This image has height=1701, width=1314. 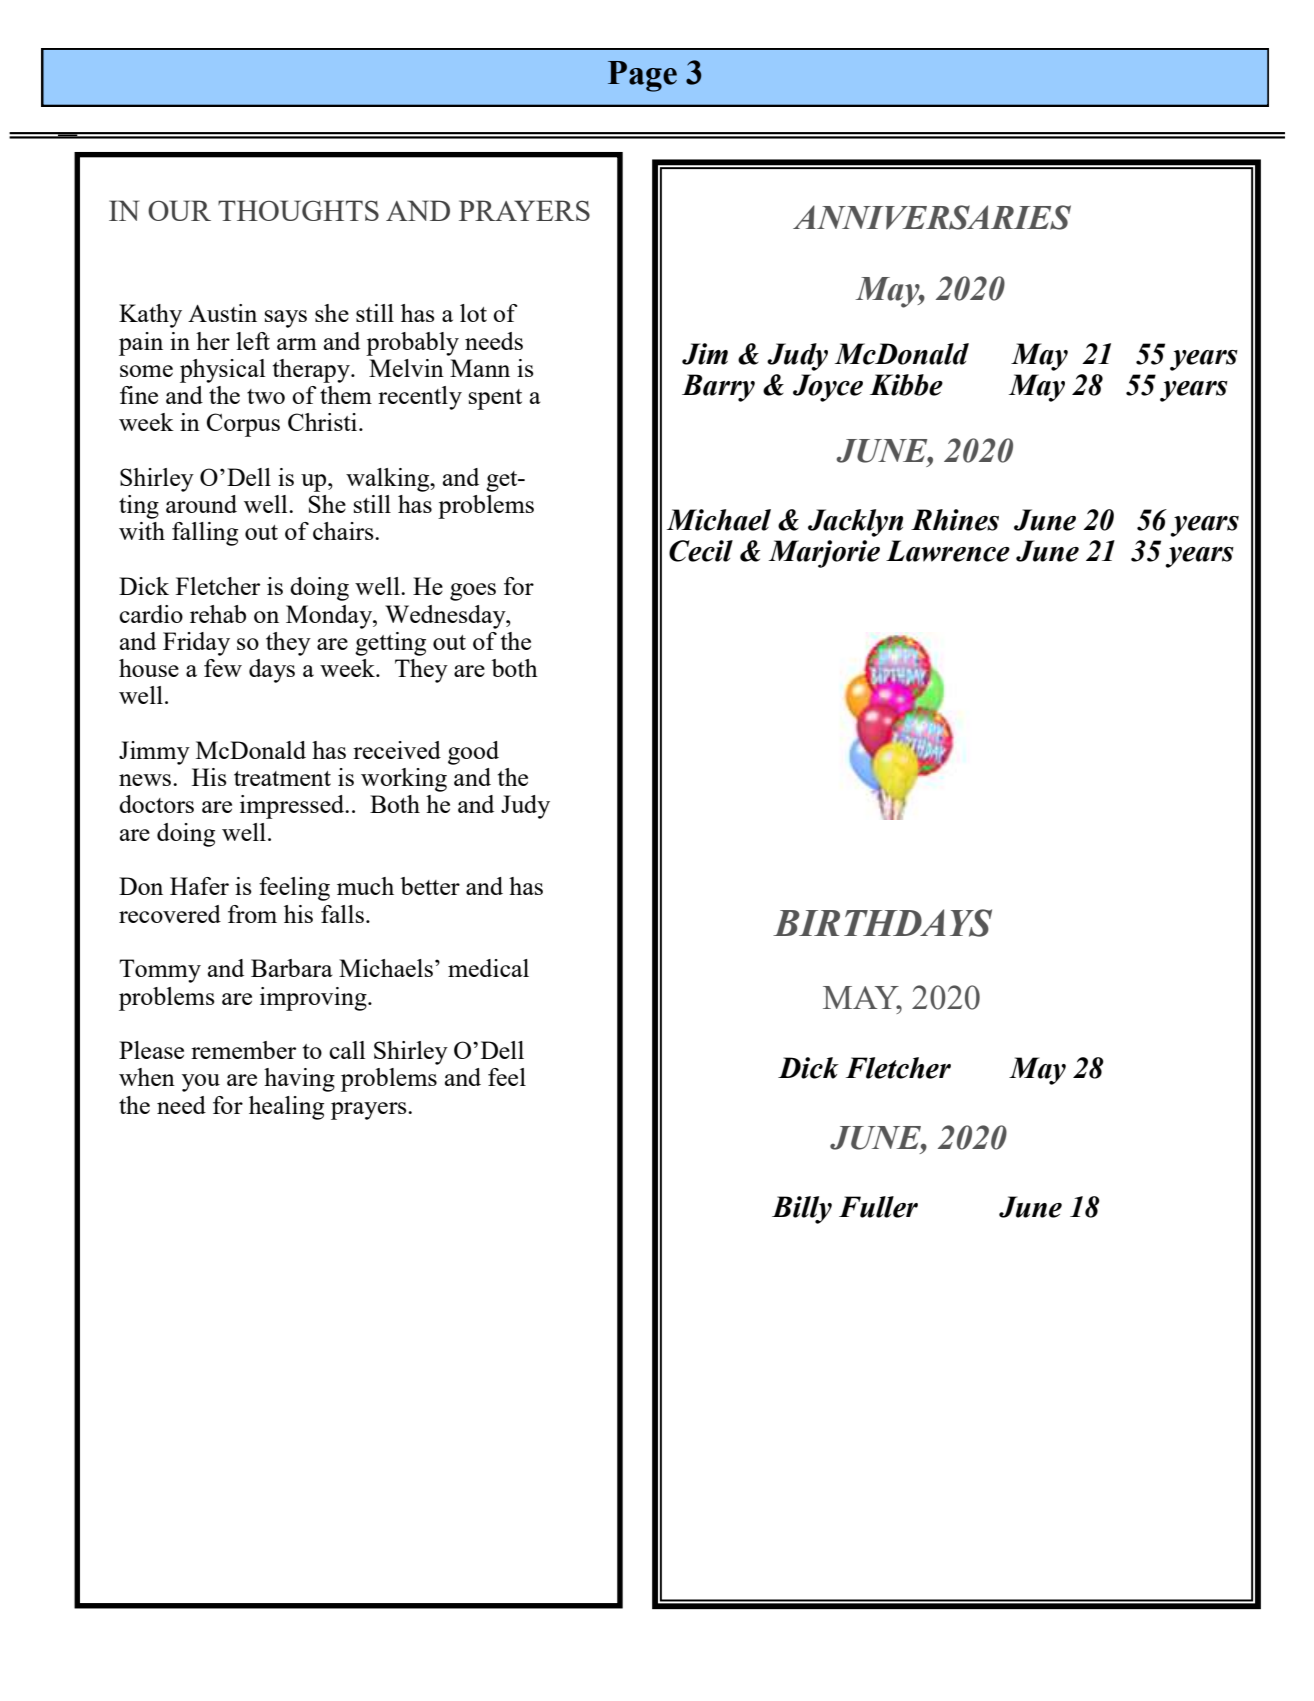 What do you see at coordinates (802, 1210) in the image?
I see `Billy` at bounding box center [802, 1210].
